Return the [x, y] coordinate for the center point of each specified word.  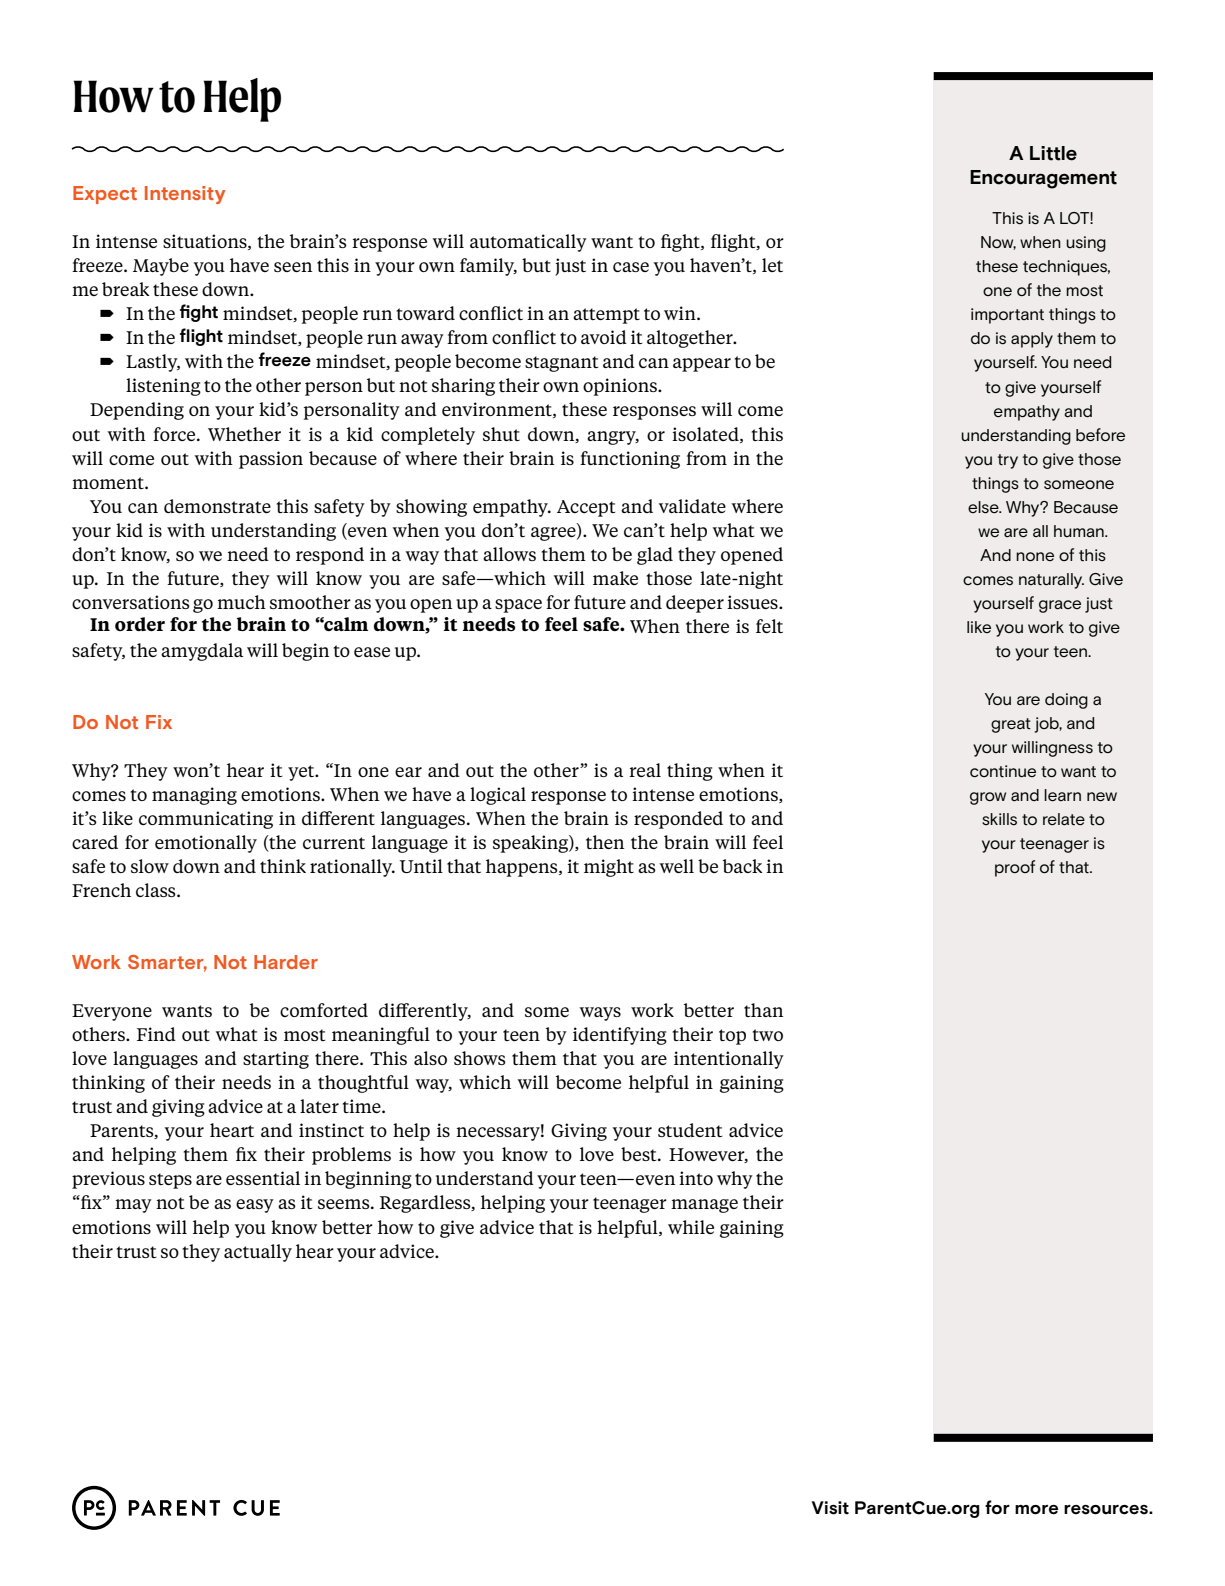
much [241, 602]
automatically [528, 243]
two [768, 1035]
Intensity [185, 195]
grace [1060, 606]
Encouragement [1043, 179]
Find [156, 1034]
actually [258, 1253]
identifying [620, 1036]
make [615, 578]
